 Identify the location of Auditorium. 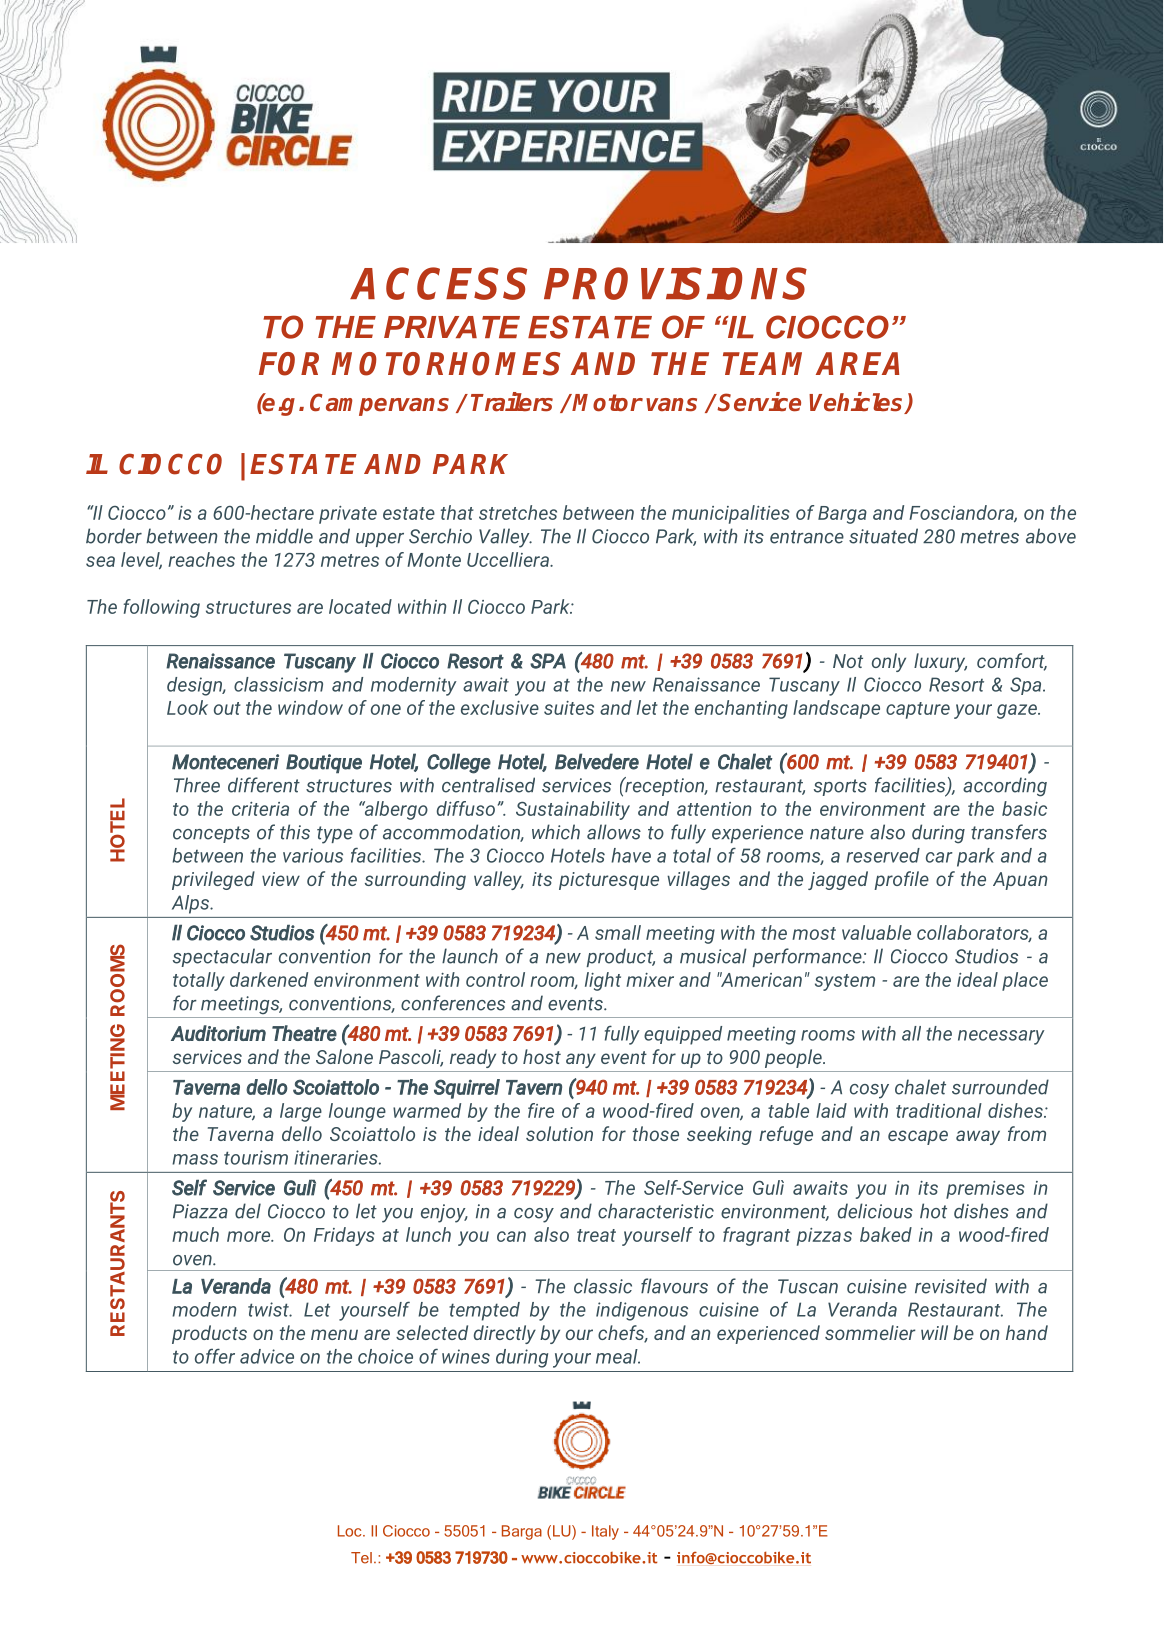
(218, 1033).
